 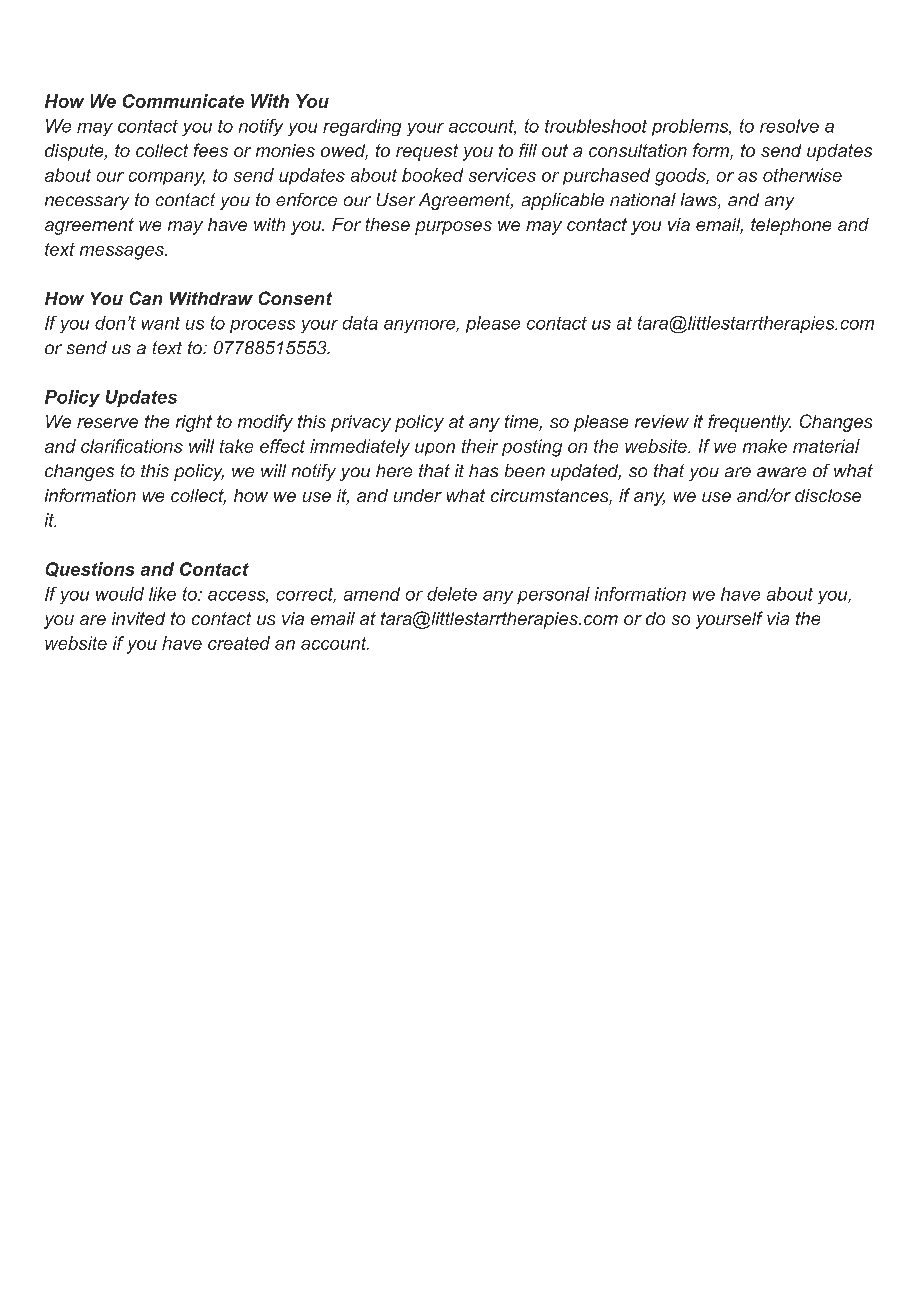 I want to click on invited, so click(x=138, y=618).
